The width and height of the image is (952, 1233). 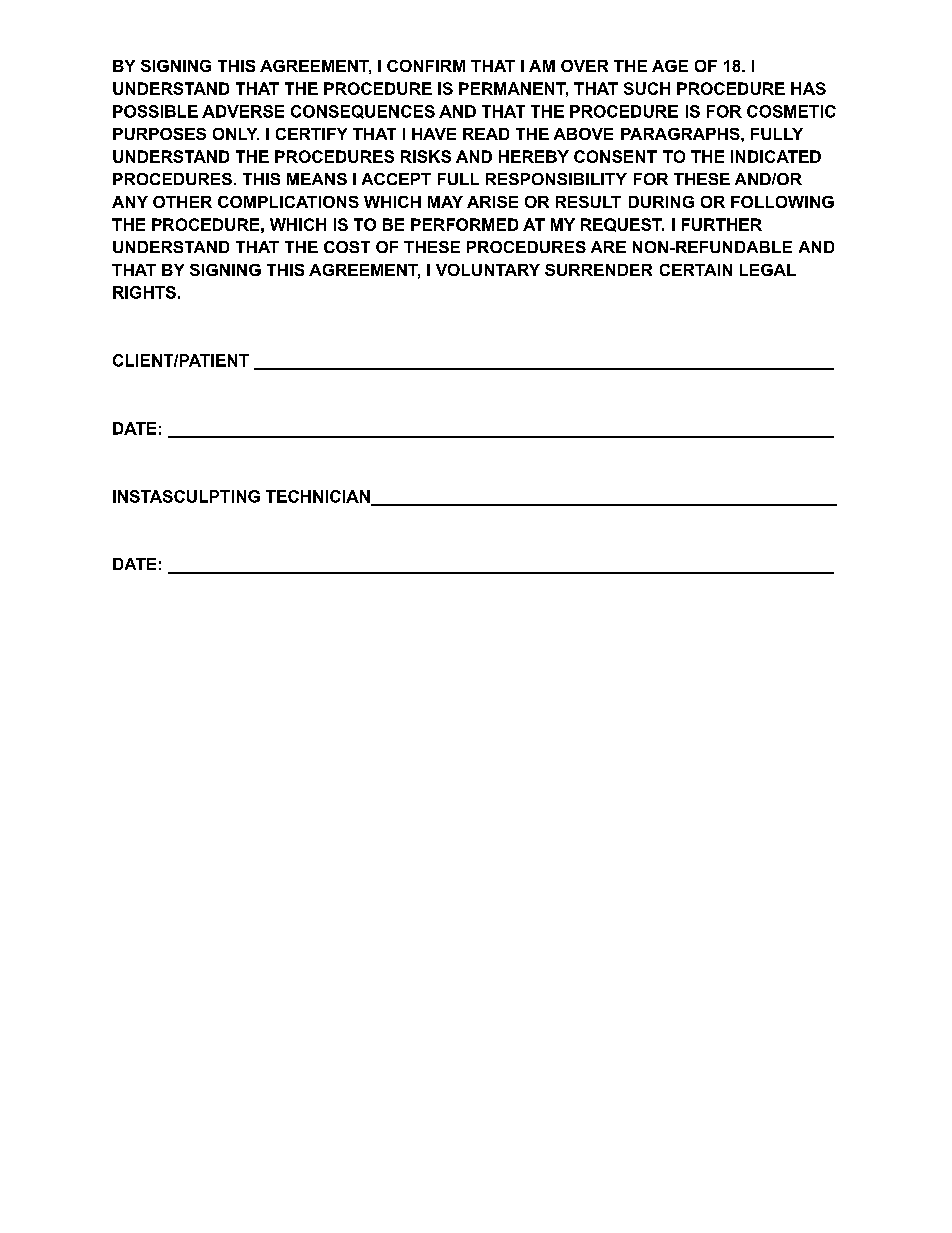 What do you see at coordinates (426, 156) in the image?
I see `RISKS` at bounding box center [426, 156].
